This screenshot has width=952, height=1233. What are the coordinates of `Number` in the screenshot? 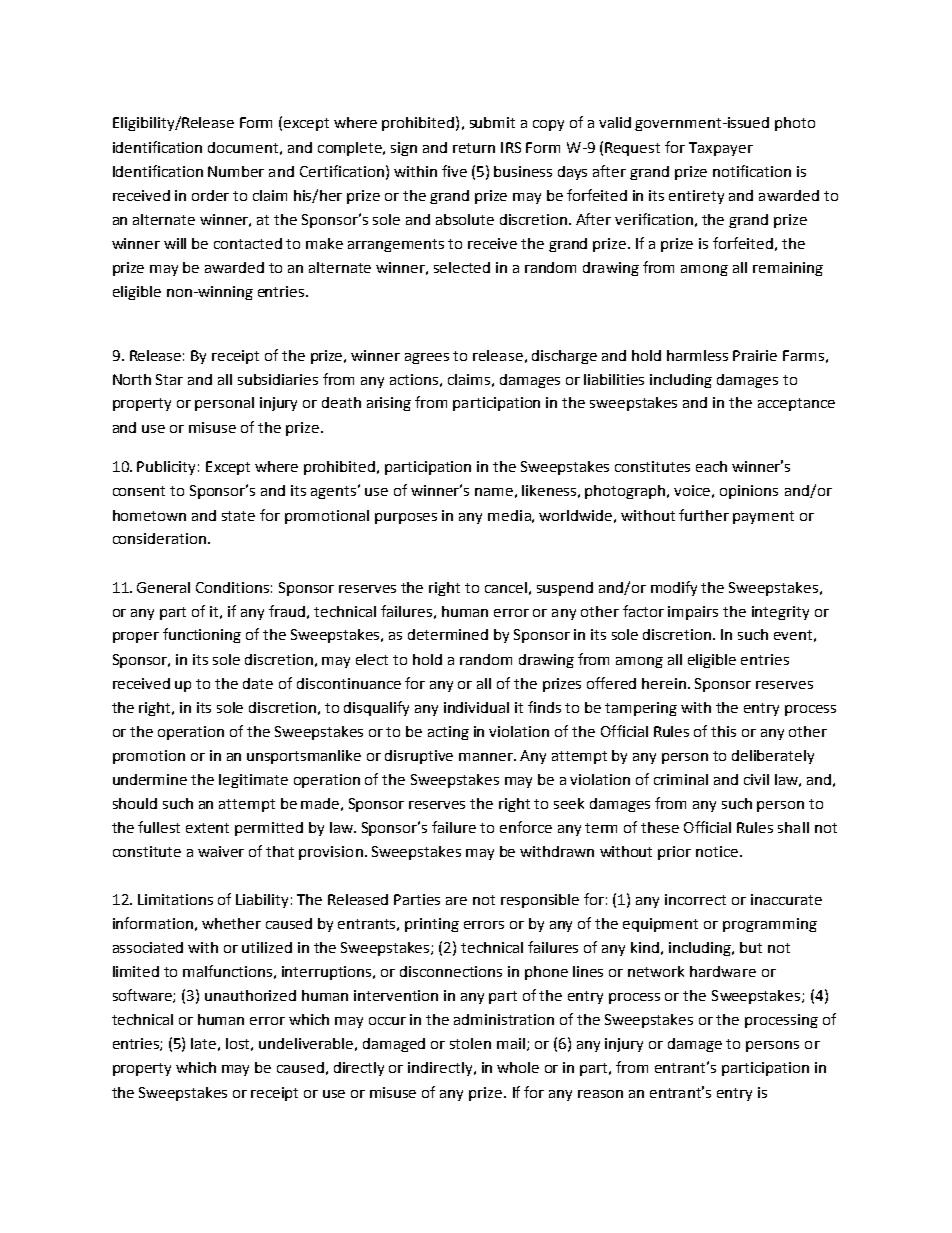 It's located at (236, 171).
